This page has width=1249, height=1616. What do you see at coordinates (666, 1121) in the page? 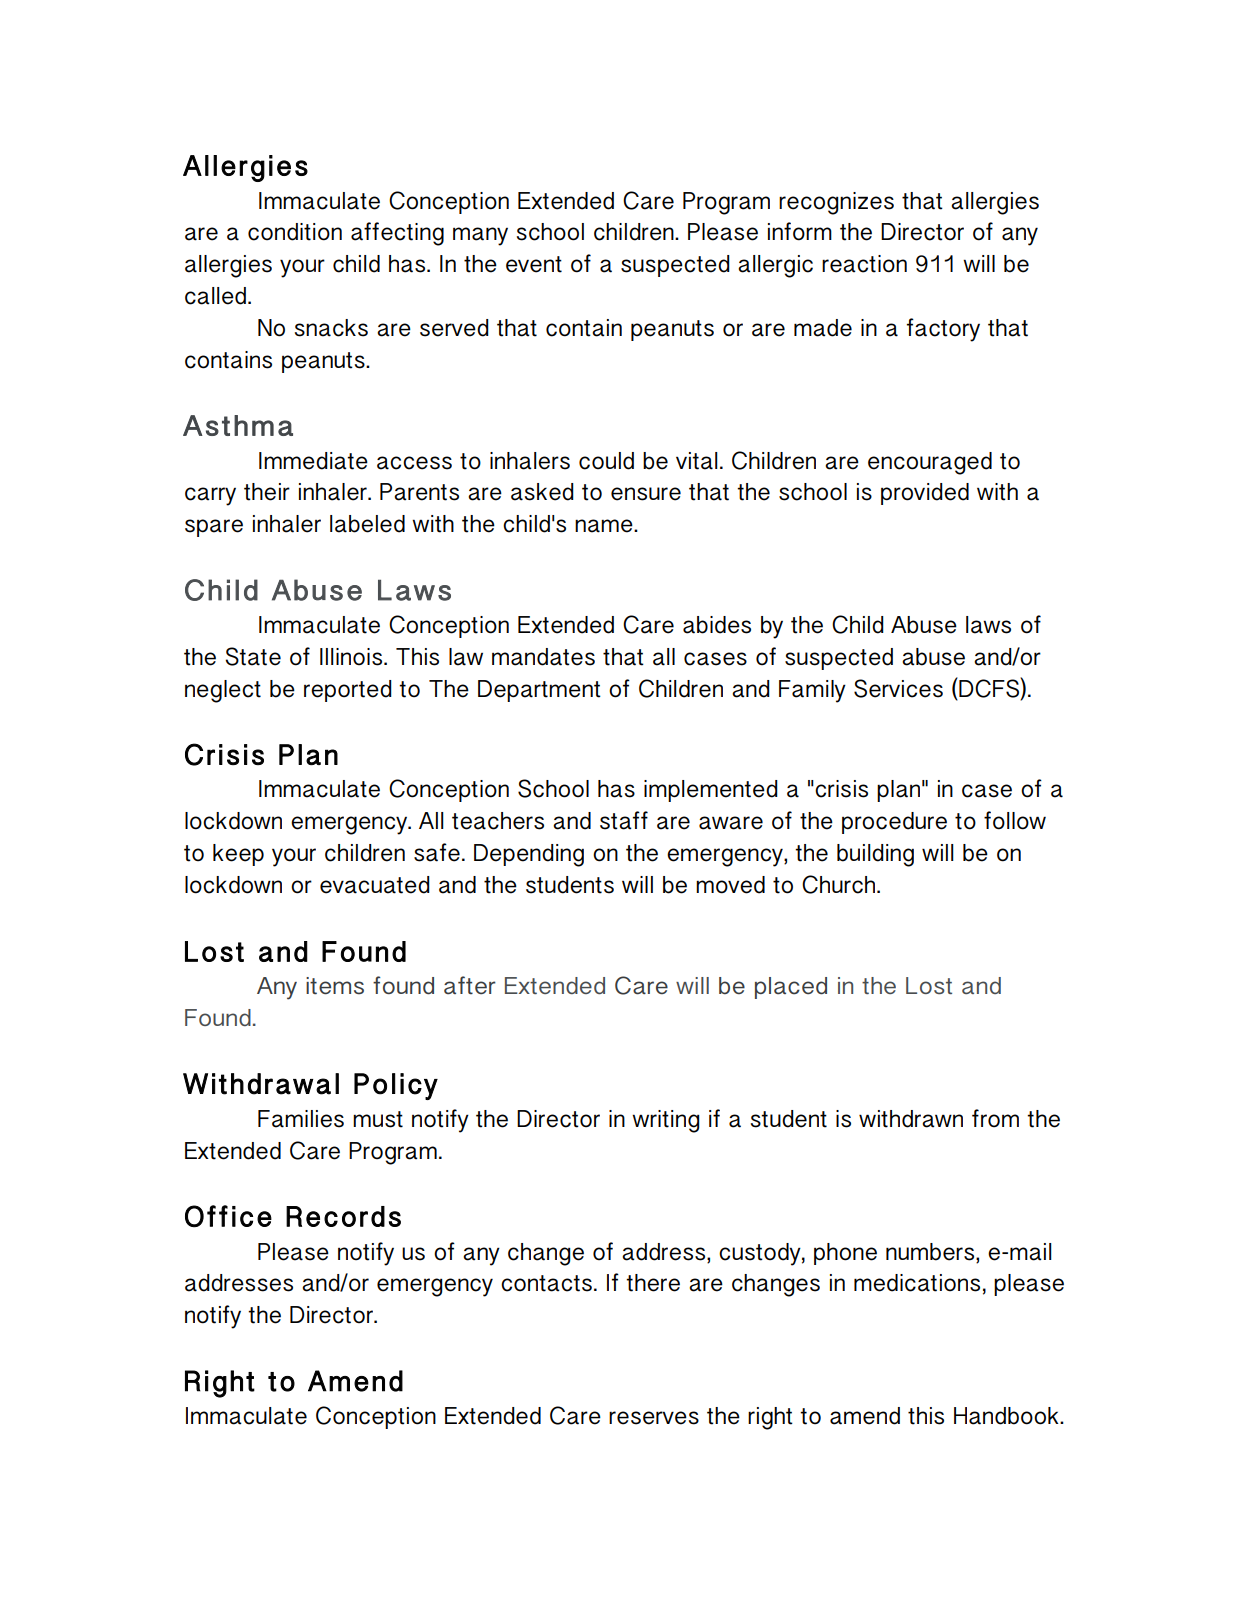
I see `writing` at bounding box center [666, 1121].
